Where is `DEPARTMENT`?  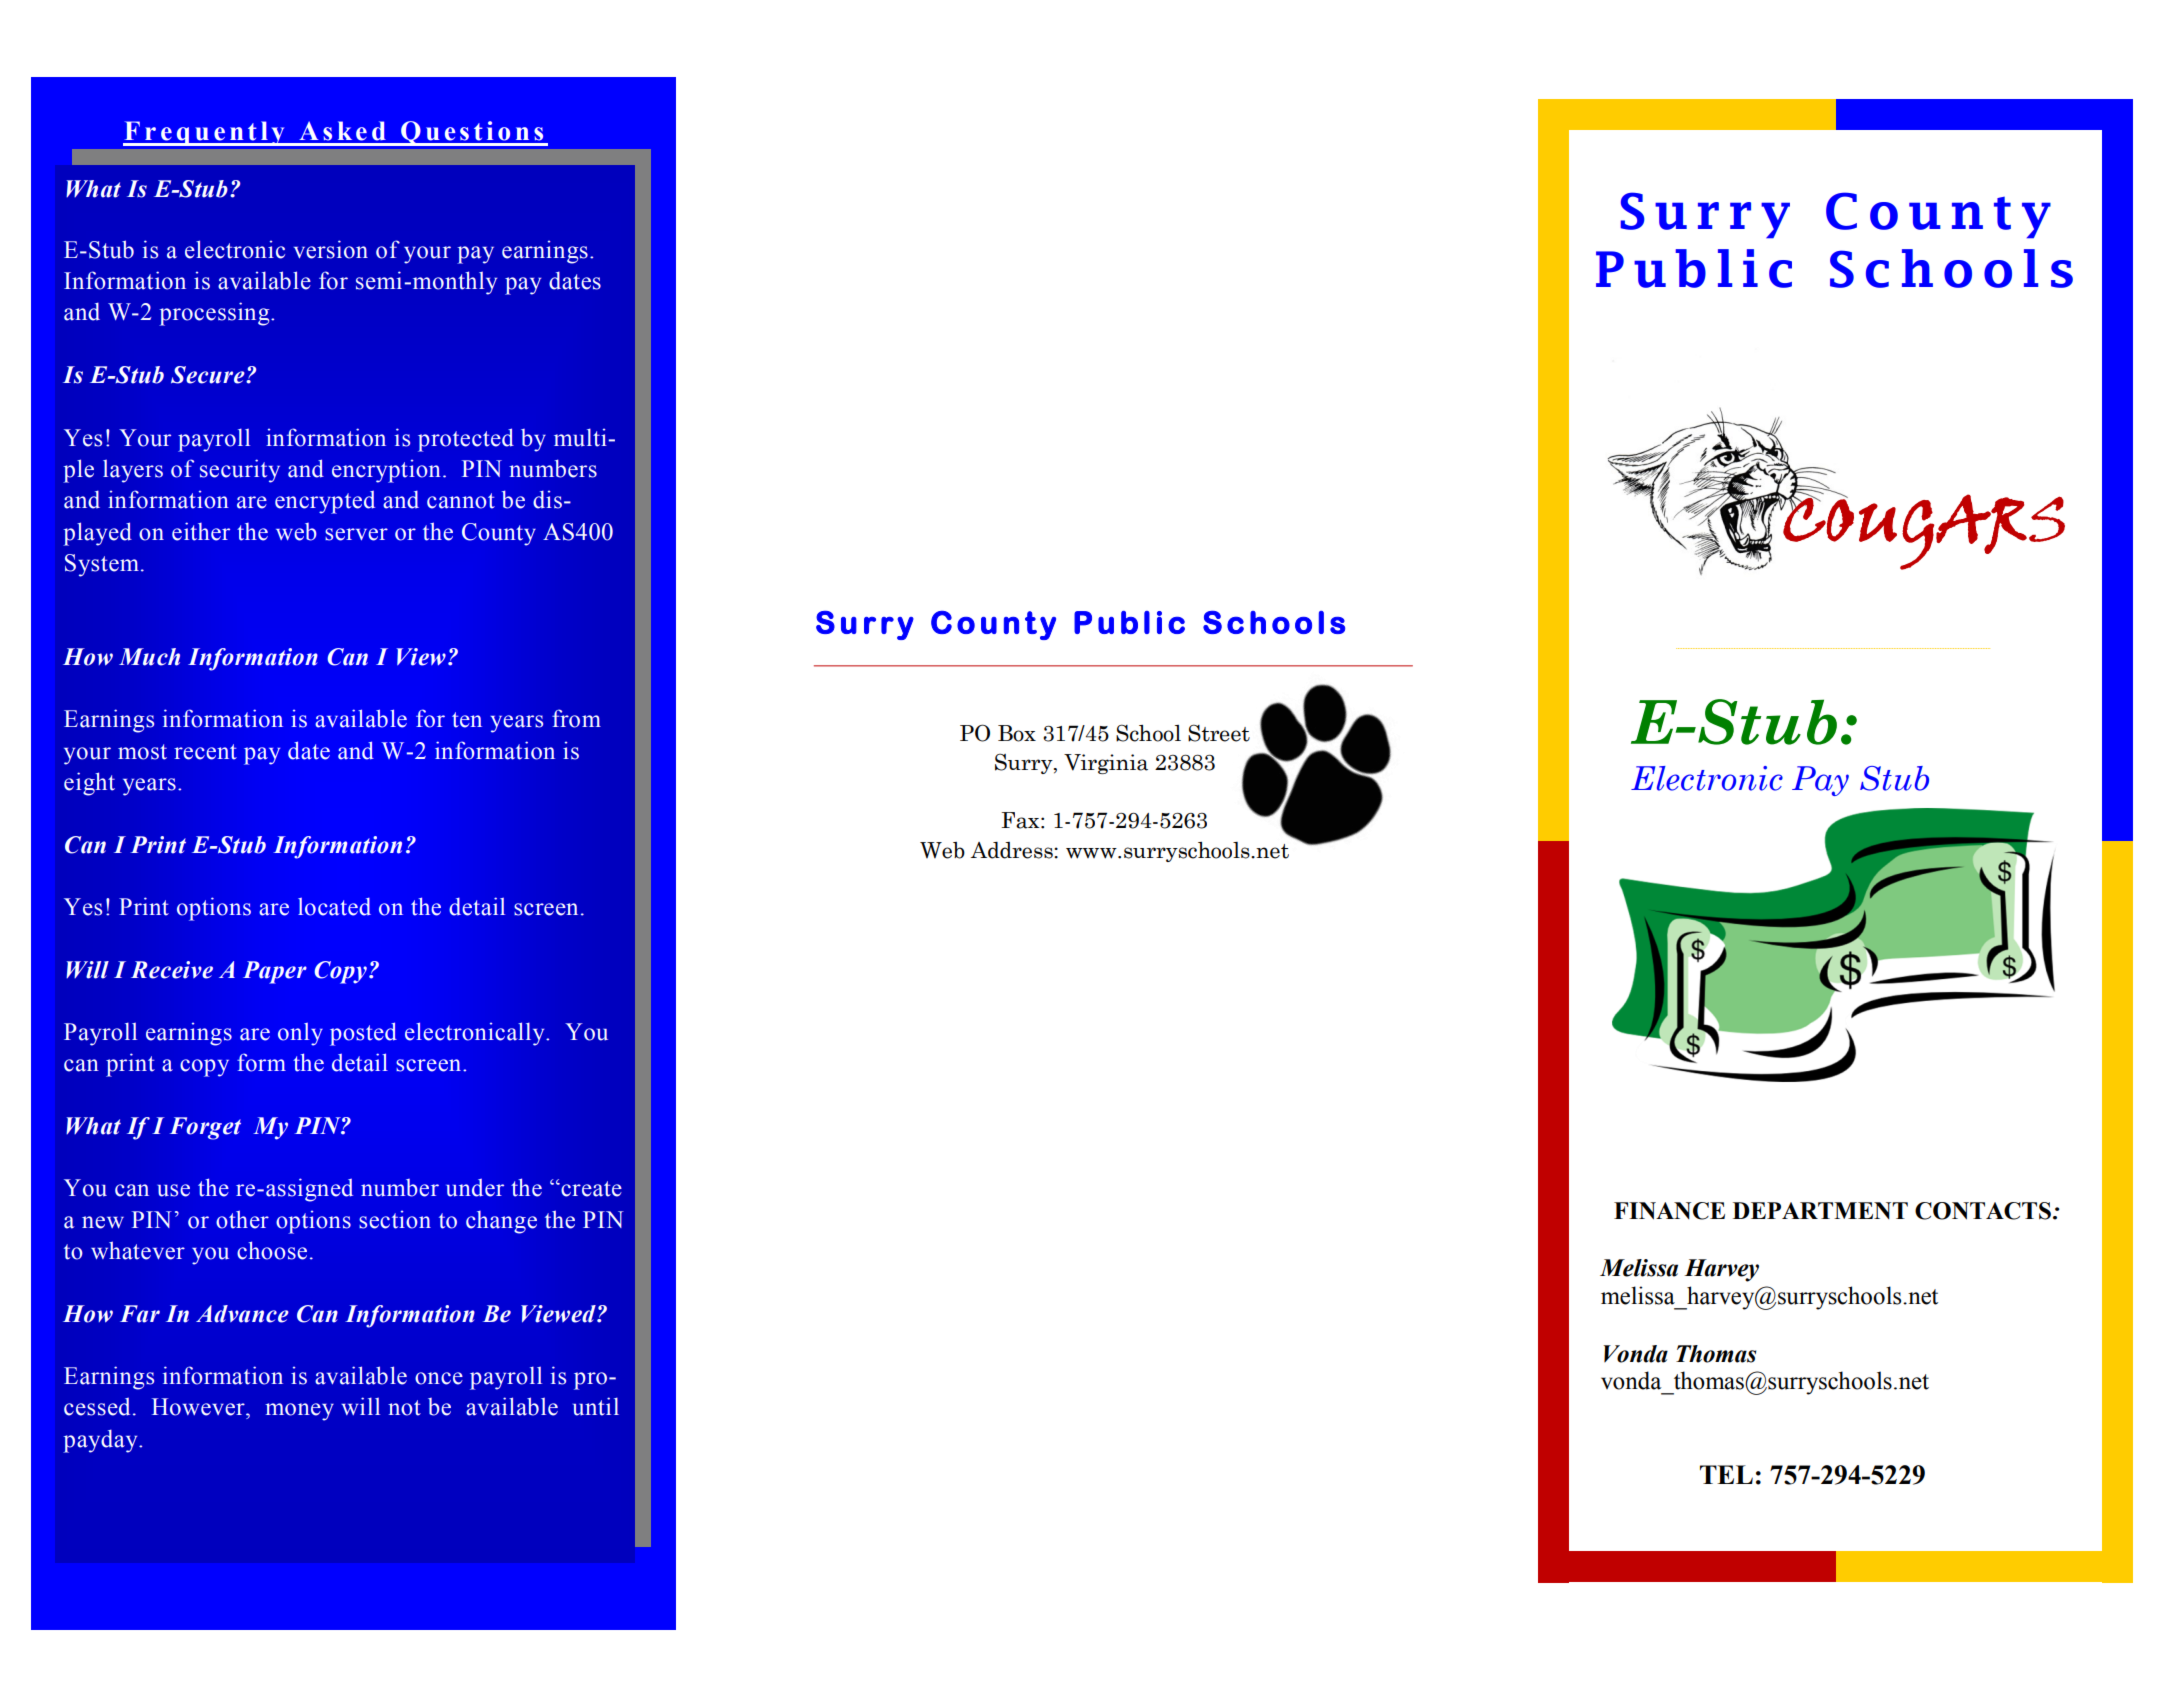
DEPARTMENT is located at coordinates (1820, 1210).
